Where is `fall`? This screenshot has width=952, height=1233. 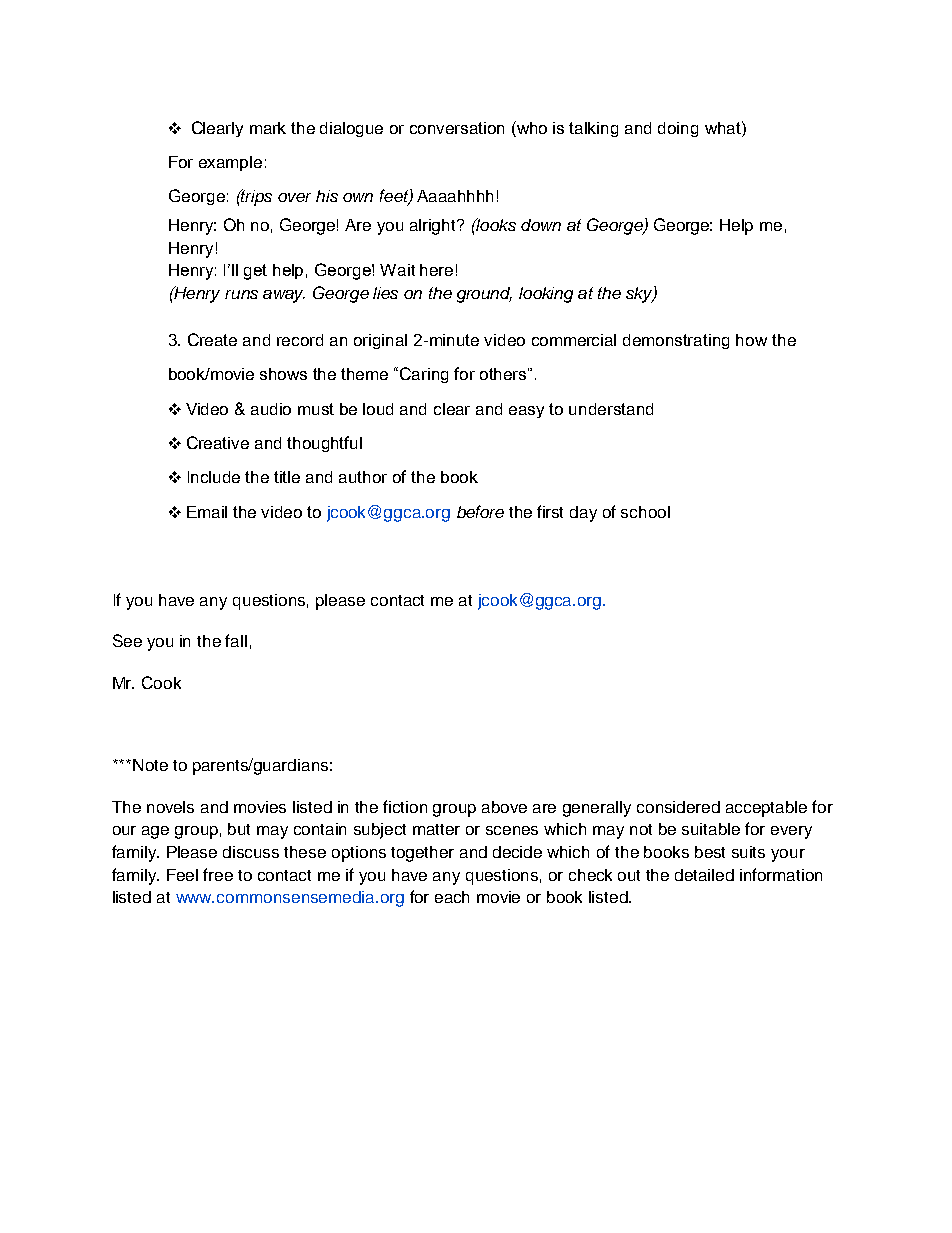 fall is located at coordinates (236, 640).
